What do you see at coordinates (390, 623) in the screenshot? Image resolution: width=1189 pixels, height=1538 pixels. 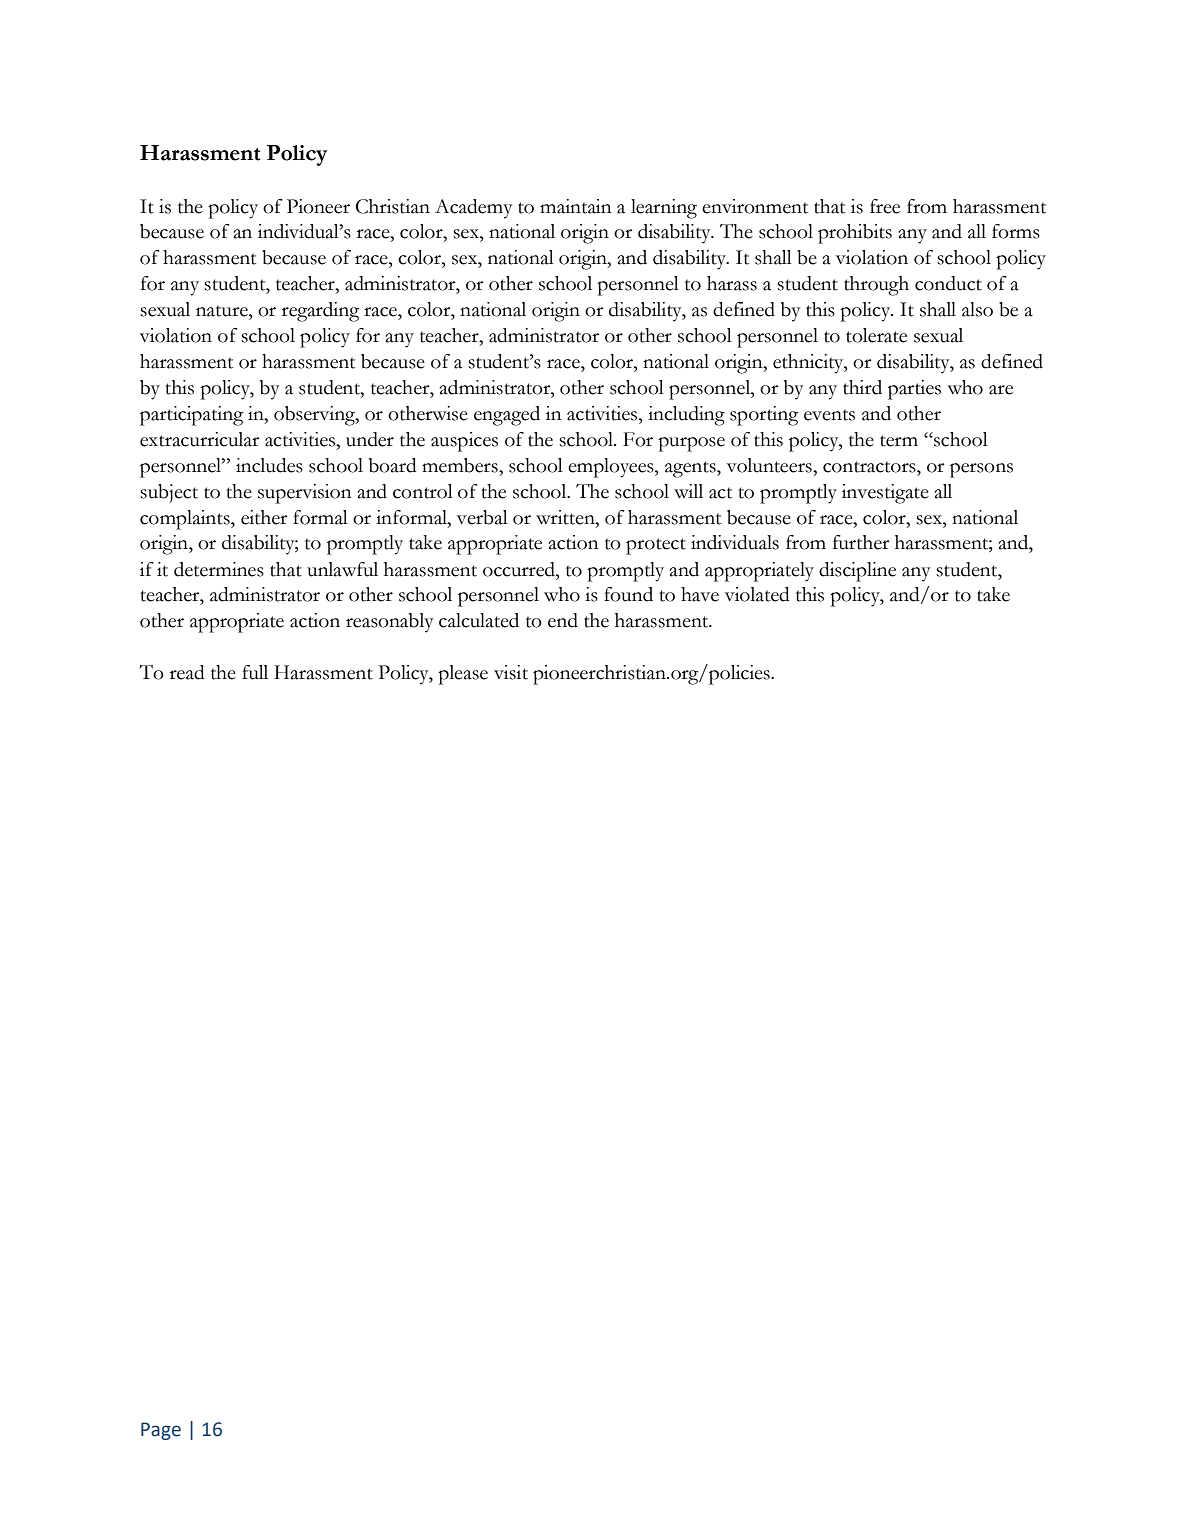 I see `reasonably` at bounding box center [390, 623].
